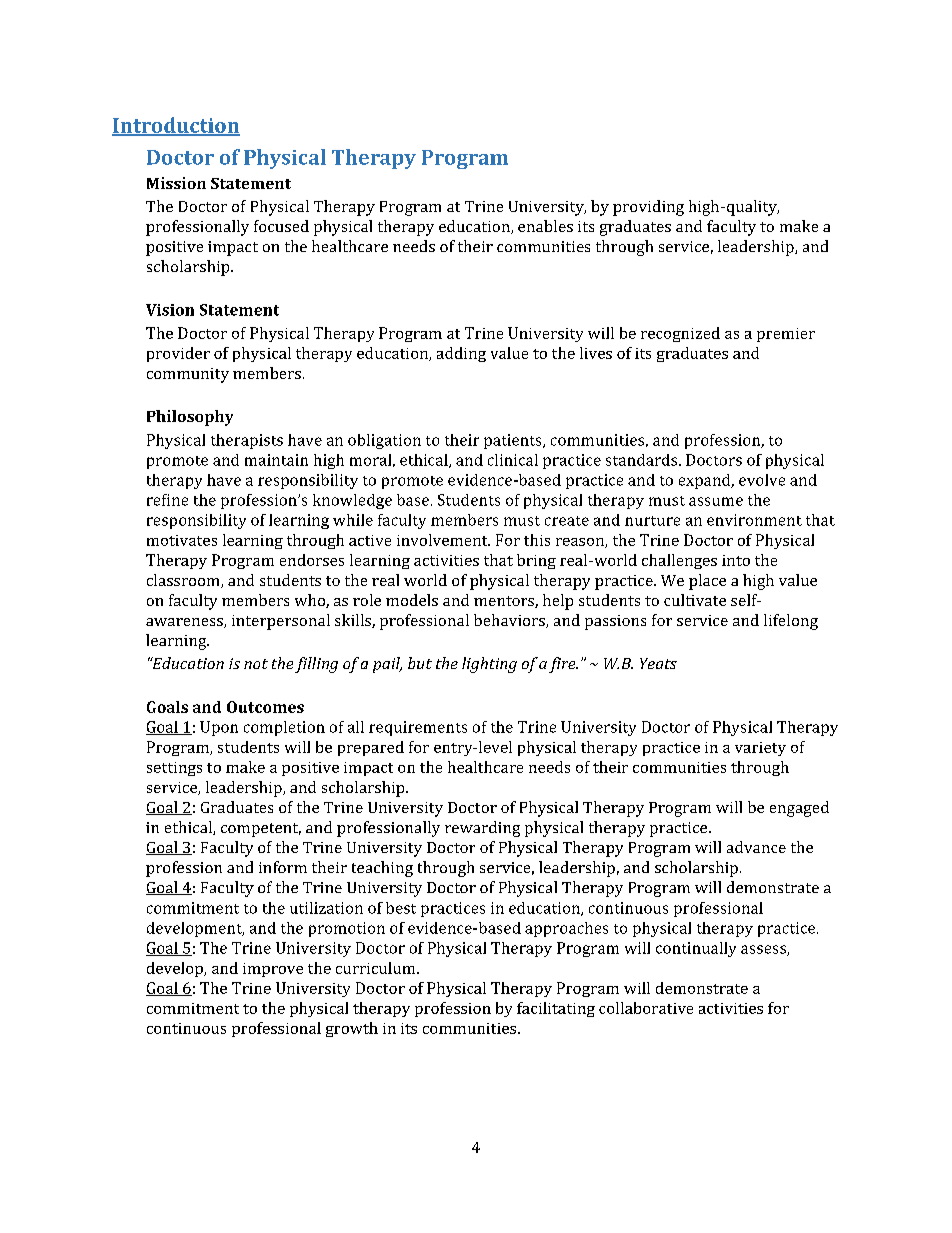 This image has height=1233, width=952. I want to click on enables, so click(545, 226).
